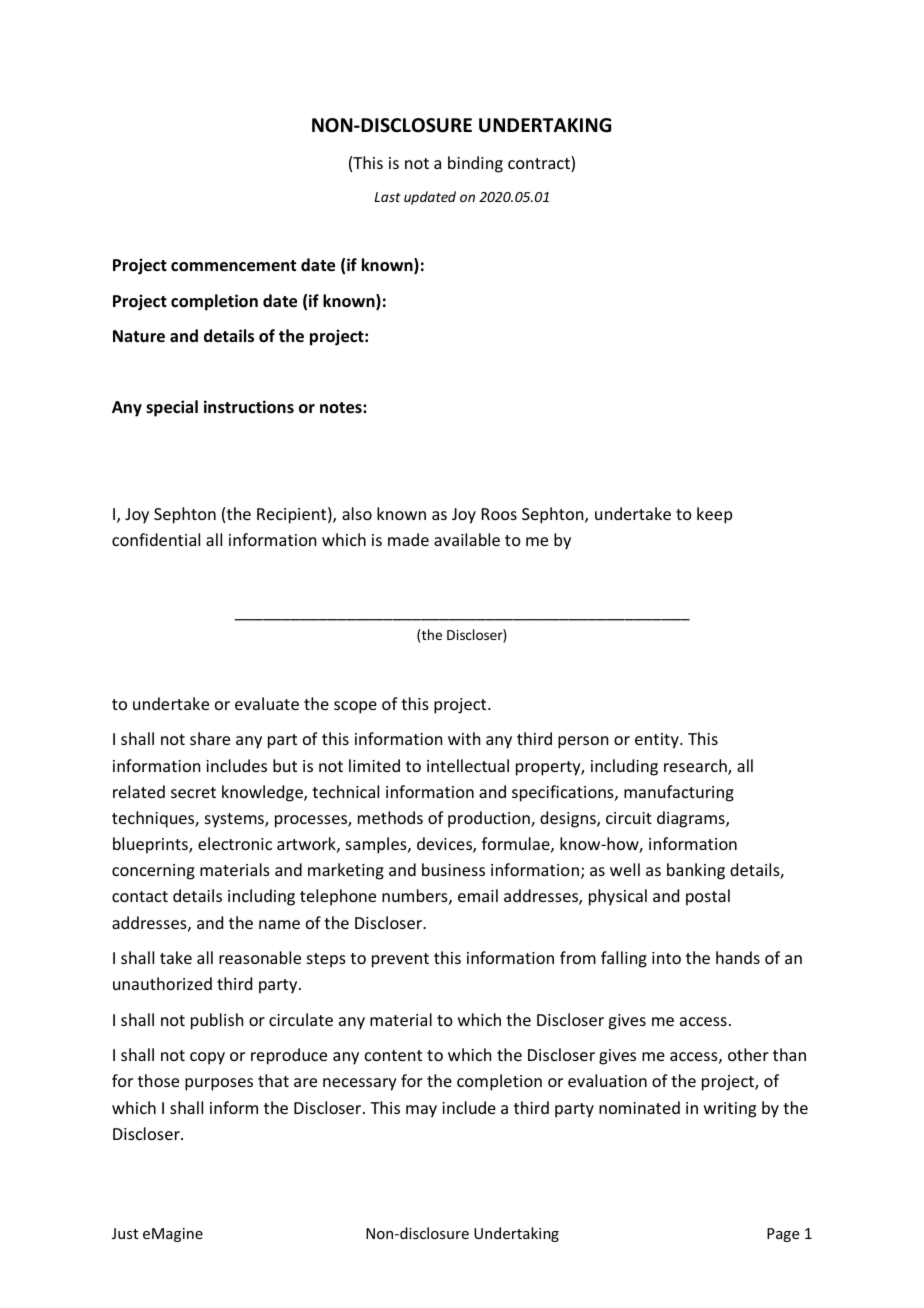 Image resolution: width=924 pixels, height=1308 pixels. What do you see at coordinates (125, 1233) in the screenshot?
I see `Just` at bounding box center [125, 1233].
